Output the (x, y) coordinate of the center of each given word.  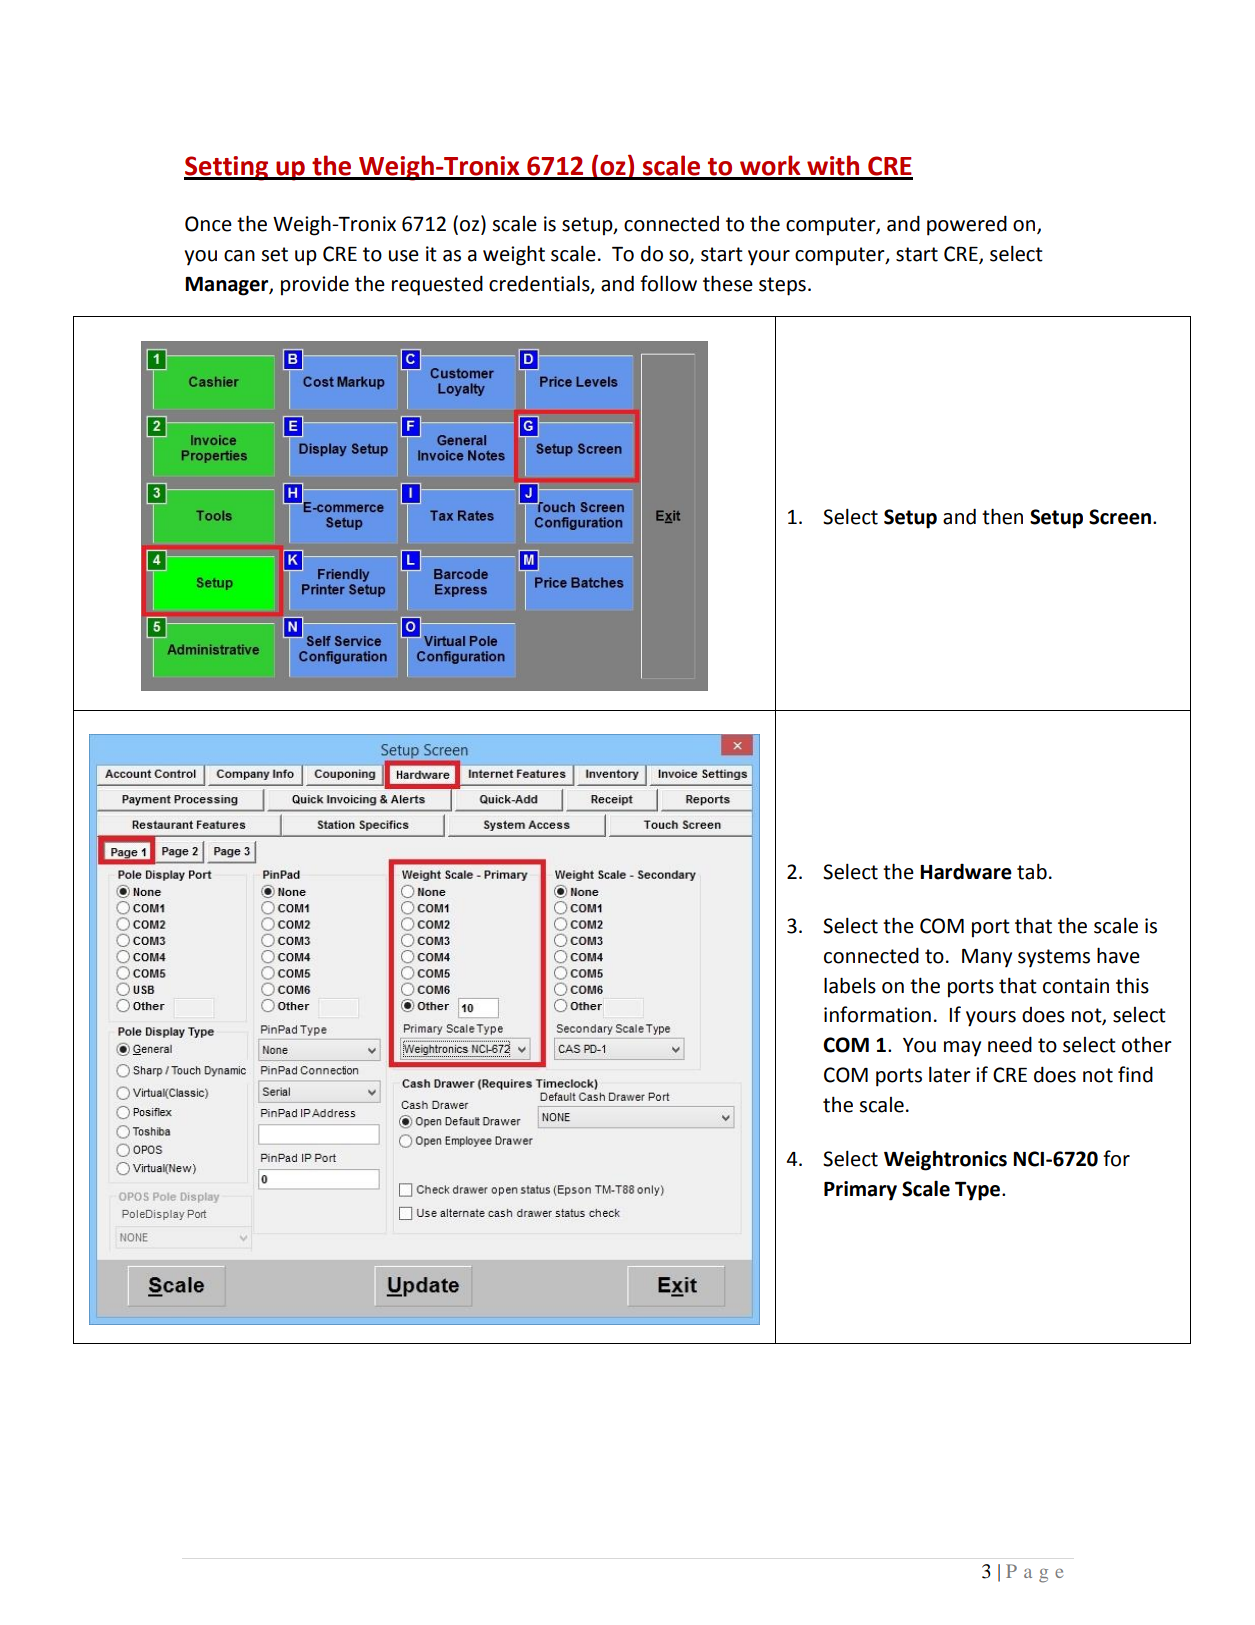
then (1002, 516)
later (950, 1074)
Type (977, 1191)
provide (315, 286)
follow (668, 283)
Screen (1120, 517)
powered (967, 225)
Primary (860, 1191)
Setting (227, 168)
